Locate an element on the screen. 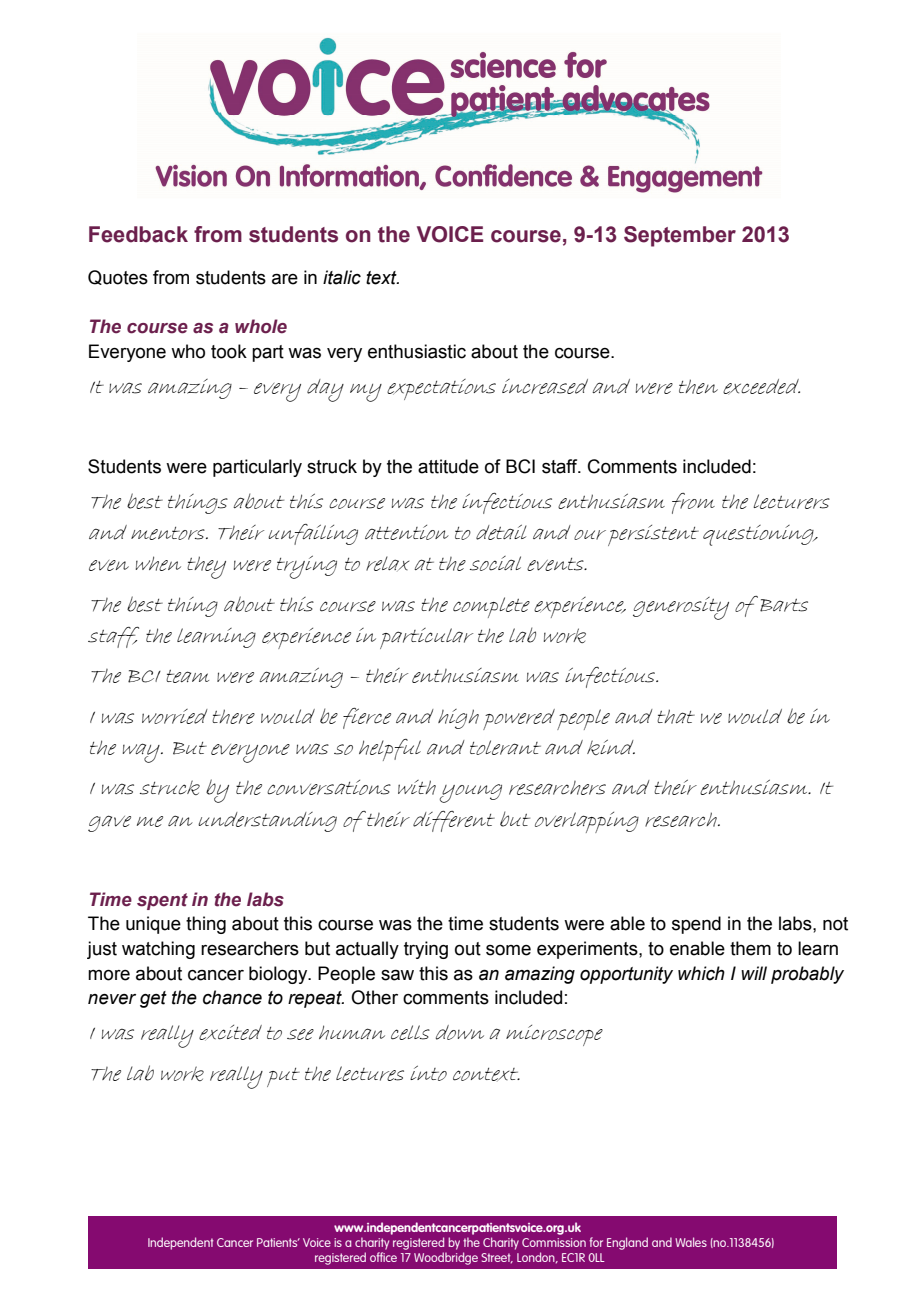  September is located at coordinates (680, 236).
